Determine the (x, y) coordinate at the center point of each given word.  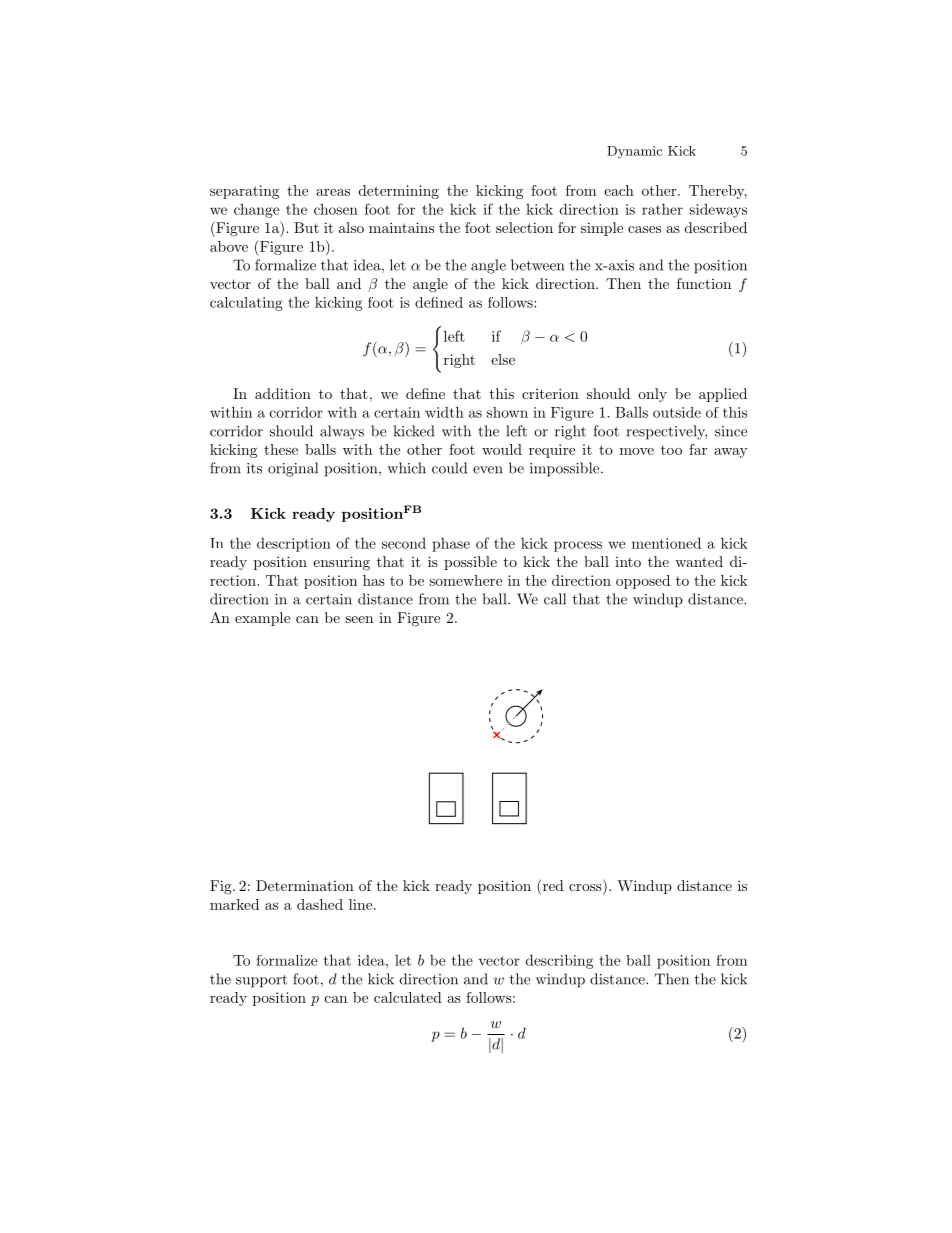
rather (662, 209)
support (261, 981)
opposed (643, 582)
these (281, 449)
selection (524, 227)
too (671, 450)
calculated (408, 997)
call (555, 599)
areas (333, 192)
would (502, 449)
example (262, 619)
